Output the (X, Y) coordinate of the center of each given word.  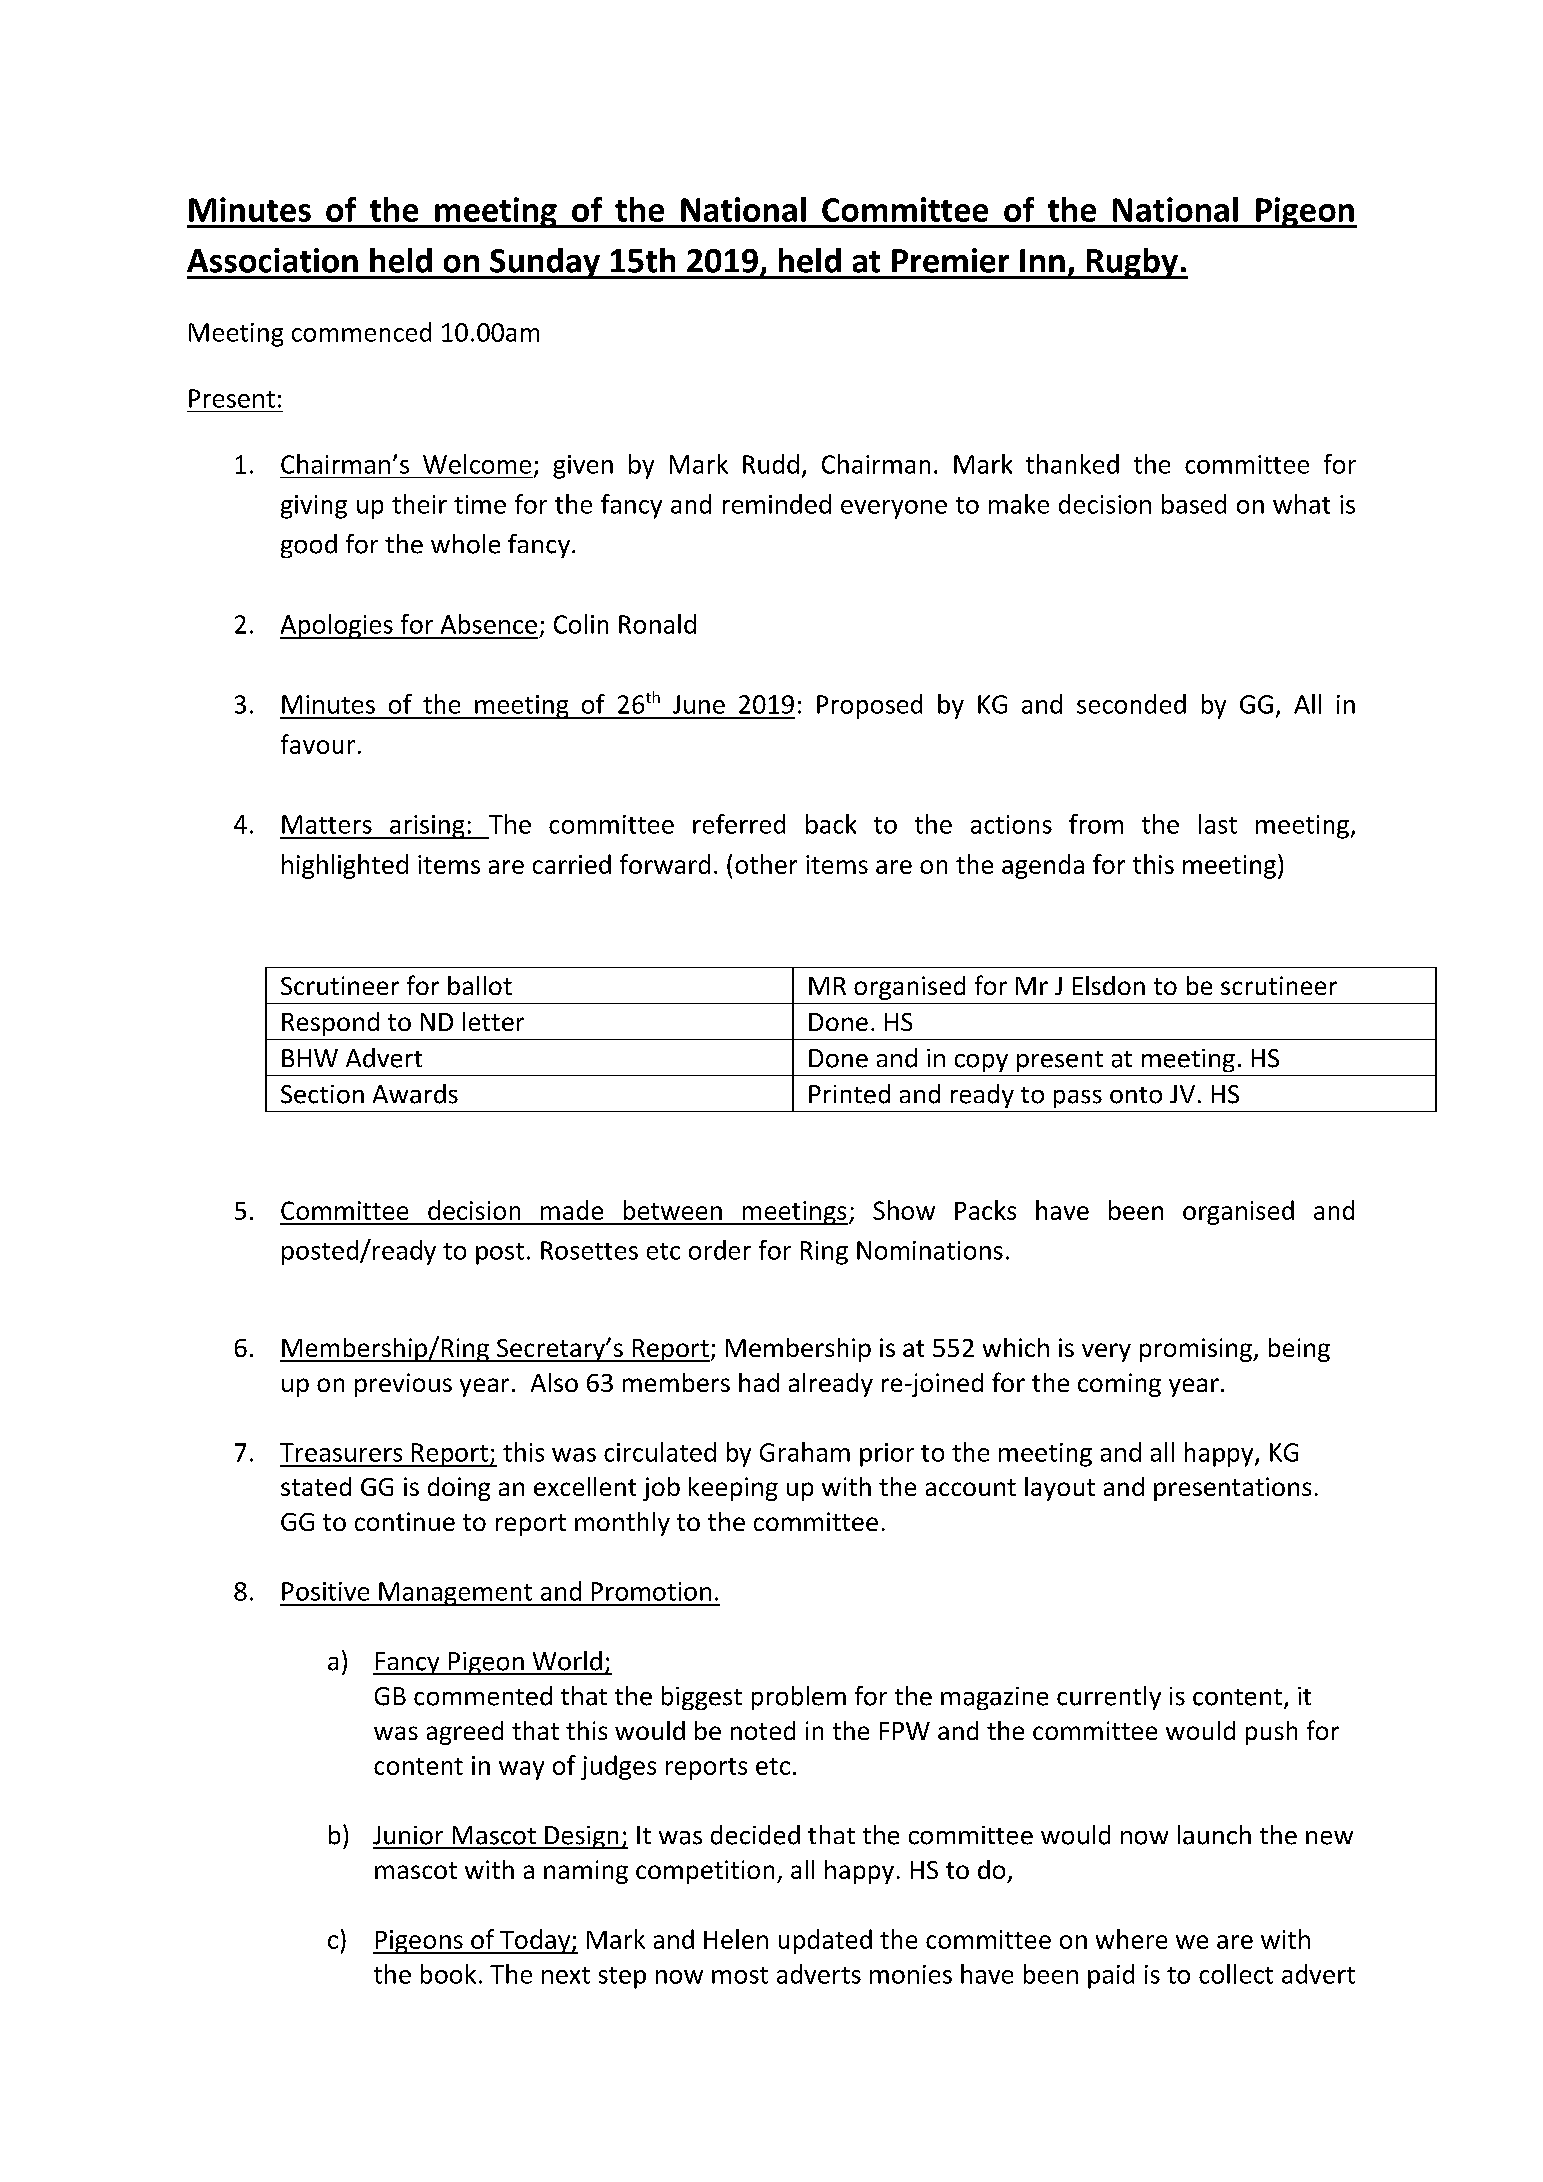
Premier (950, 260)
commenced (361, 332)
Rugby (1132, 263)
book (448, 1974)
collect (1236, 1974)
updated (825, 1941)
